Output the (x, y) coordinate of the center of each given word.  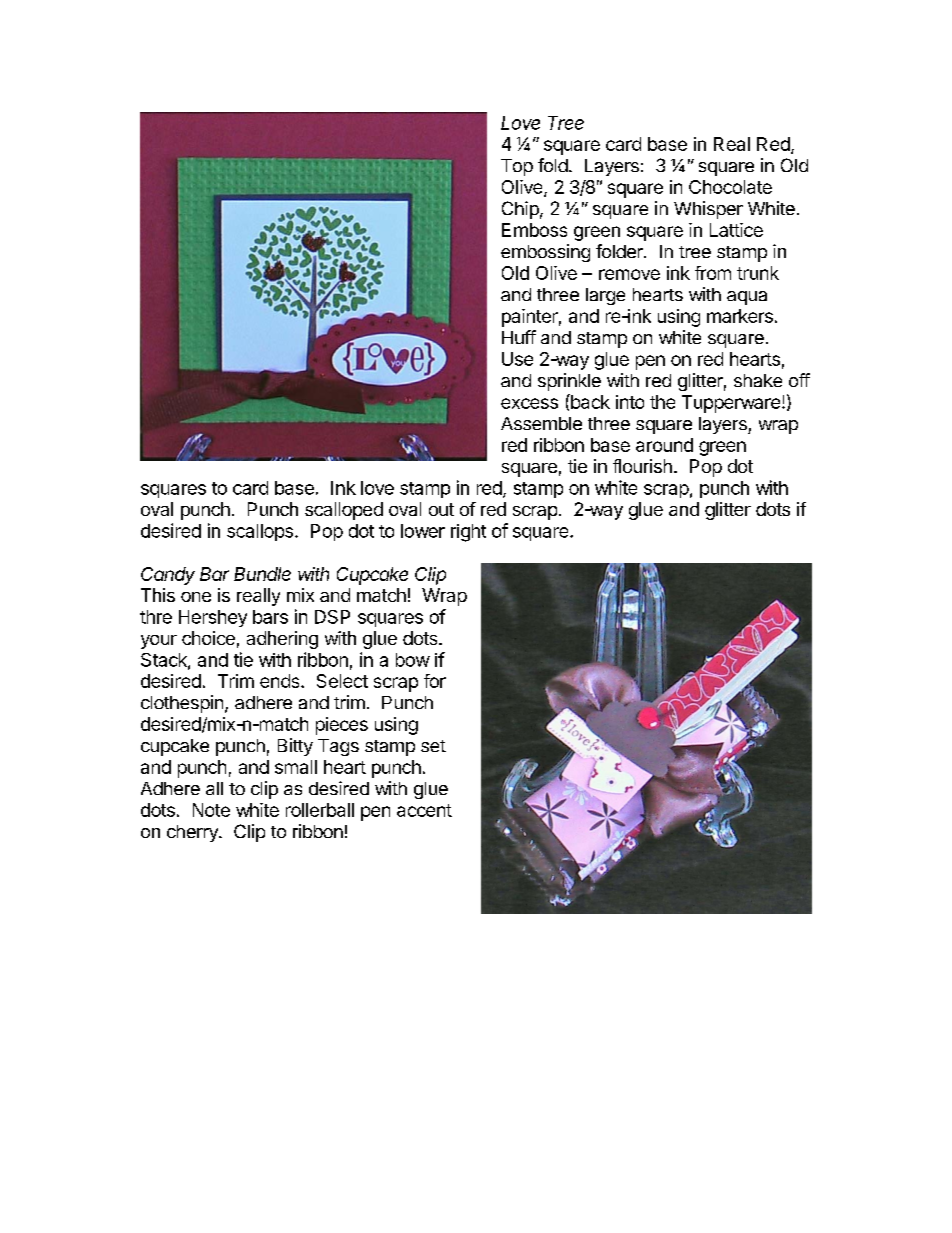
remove (629, 274)
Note (211, 810)
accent (424, 810)
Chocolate (730, 187)
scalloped (344, 511)
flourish (642, 466)
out (441, 509)
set (433, 746)
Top (517, 167)
